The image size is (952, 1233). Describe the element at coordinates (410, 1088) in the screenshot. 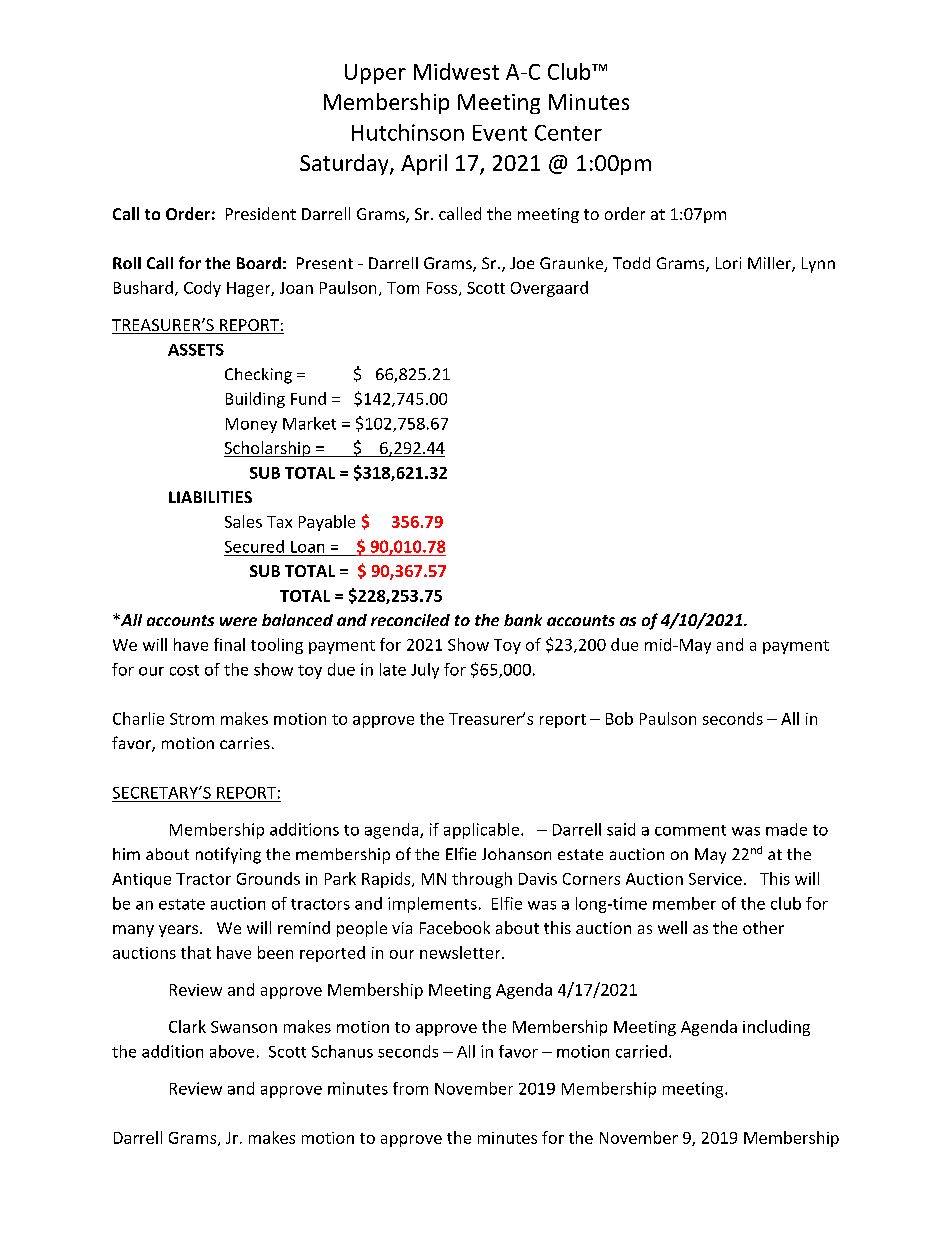

I see `from` at that location.
